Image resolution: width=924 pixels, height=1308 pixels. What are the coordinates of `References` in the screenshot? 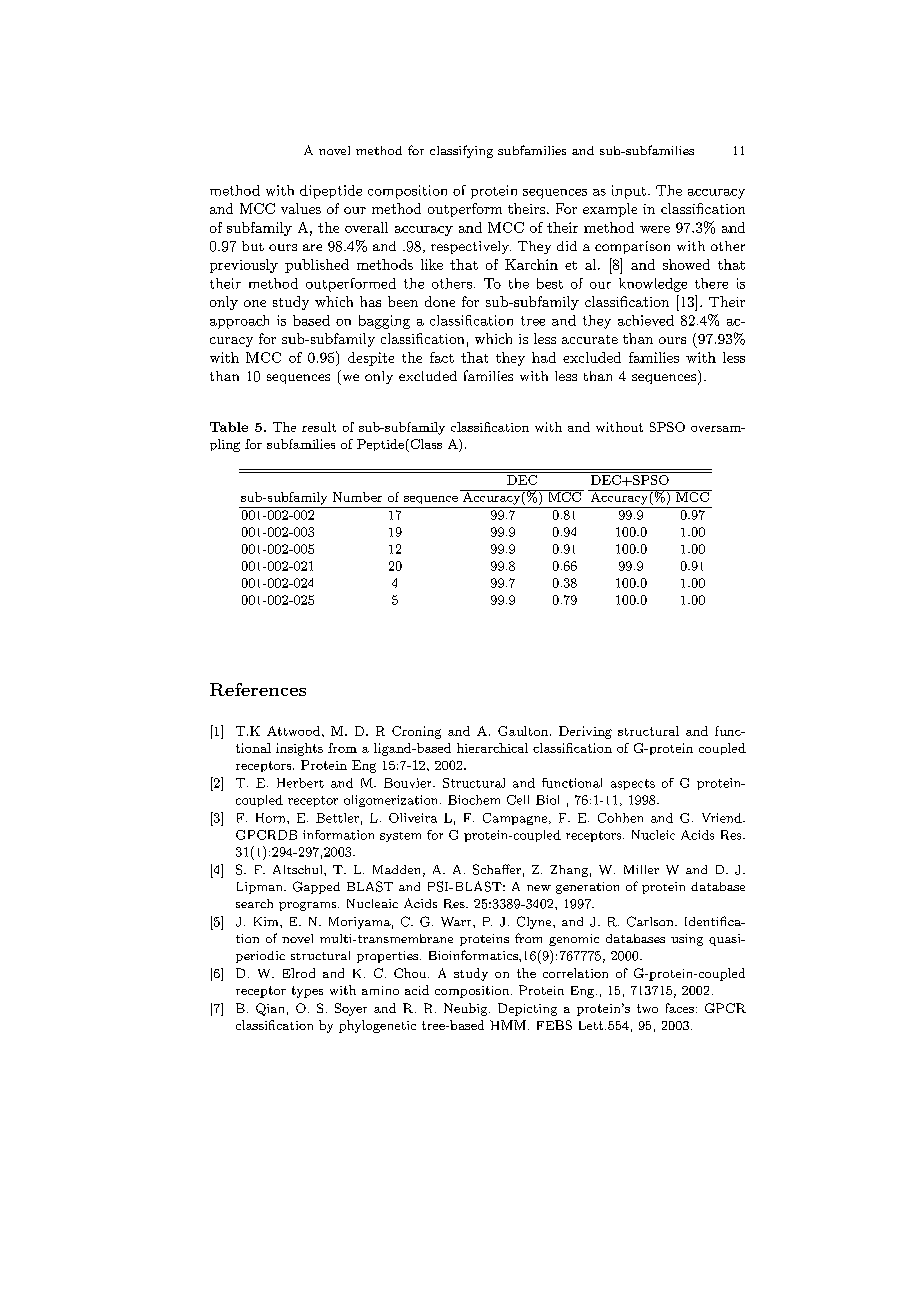 It's located at (258, 689).
